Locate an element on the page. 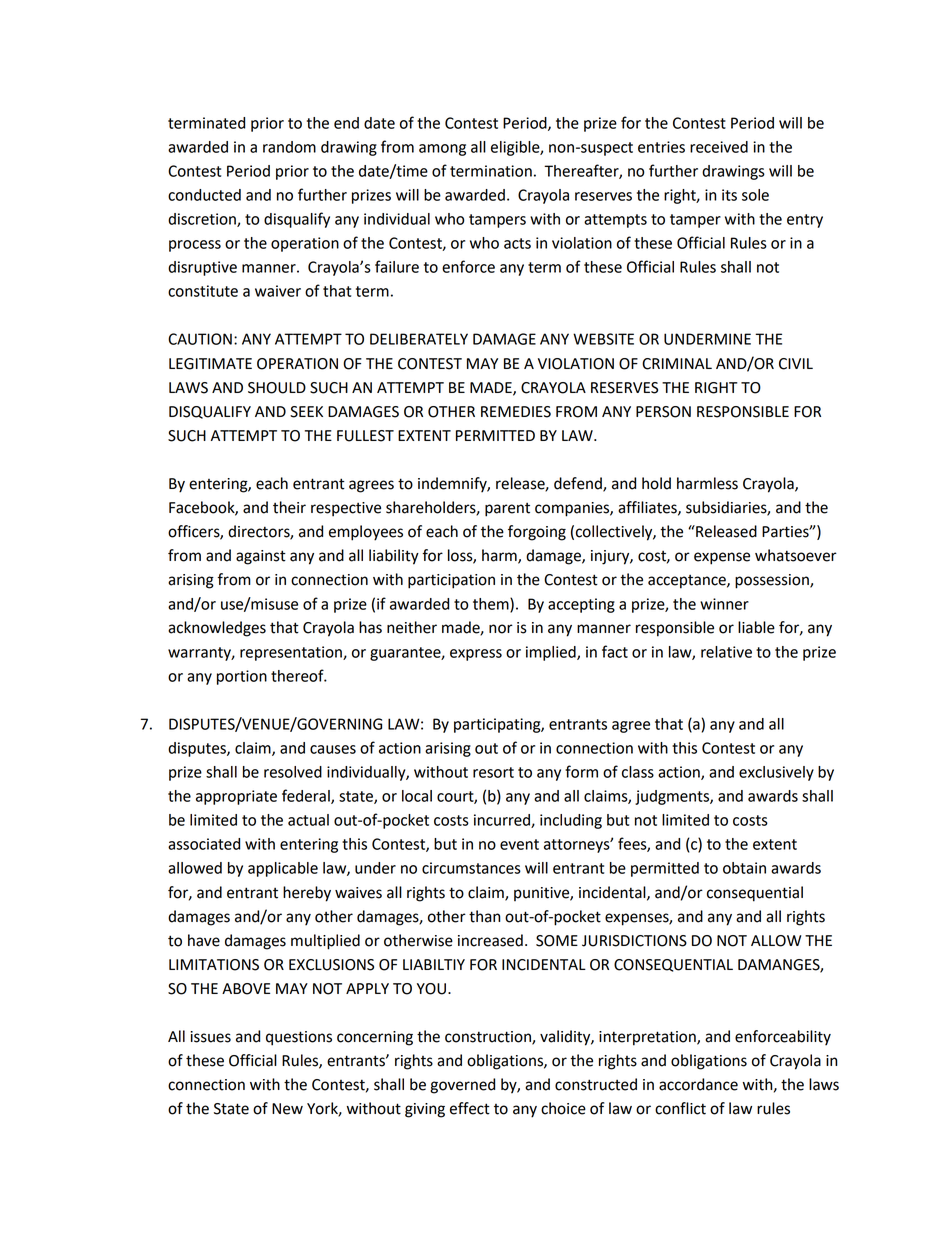  governed is located at coordinates (462, 1086).
